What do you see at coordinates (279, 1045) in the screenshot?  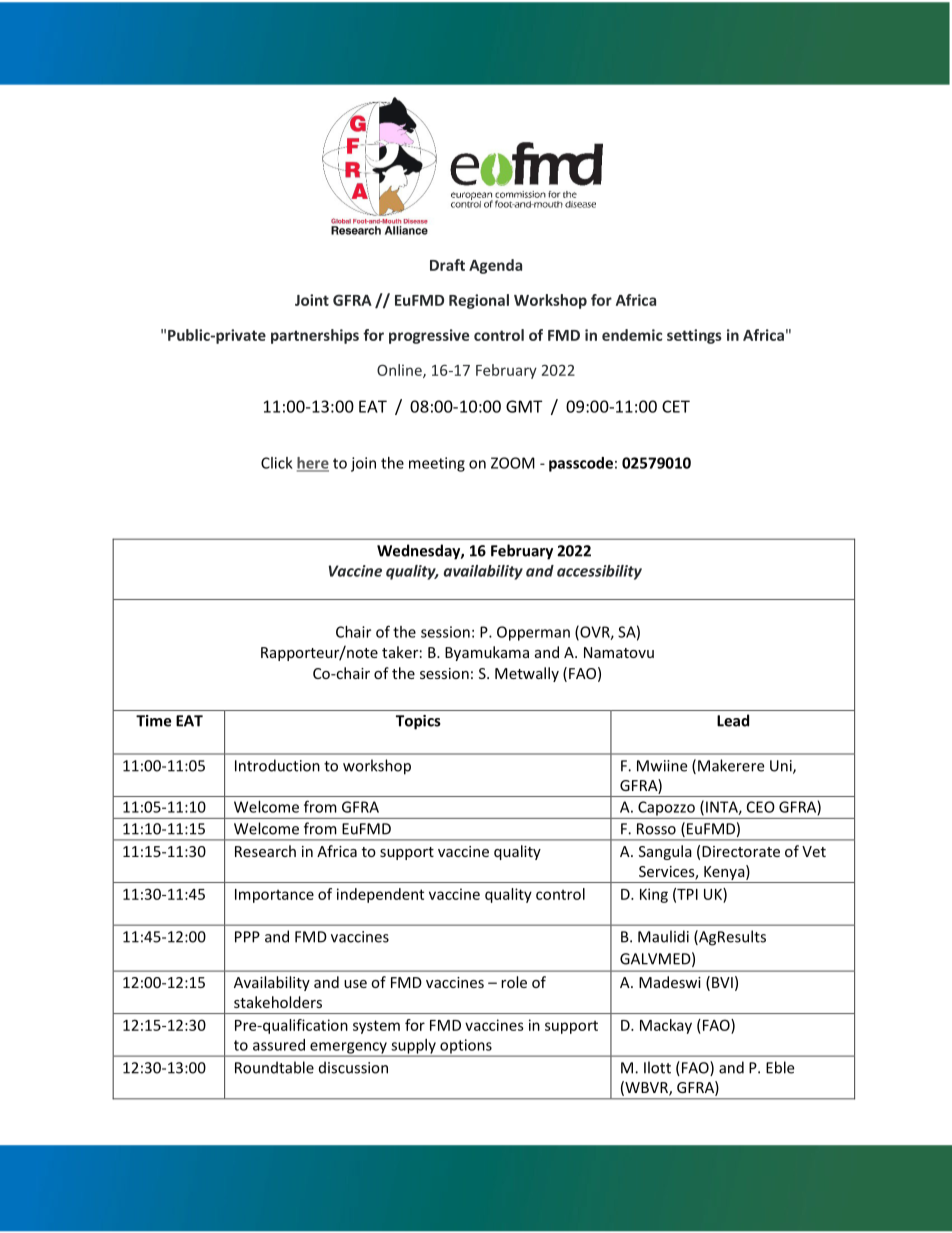 I see `assured` at bounding box center [279, 1045].
